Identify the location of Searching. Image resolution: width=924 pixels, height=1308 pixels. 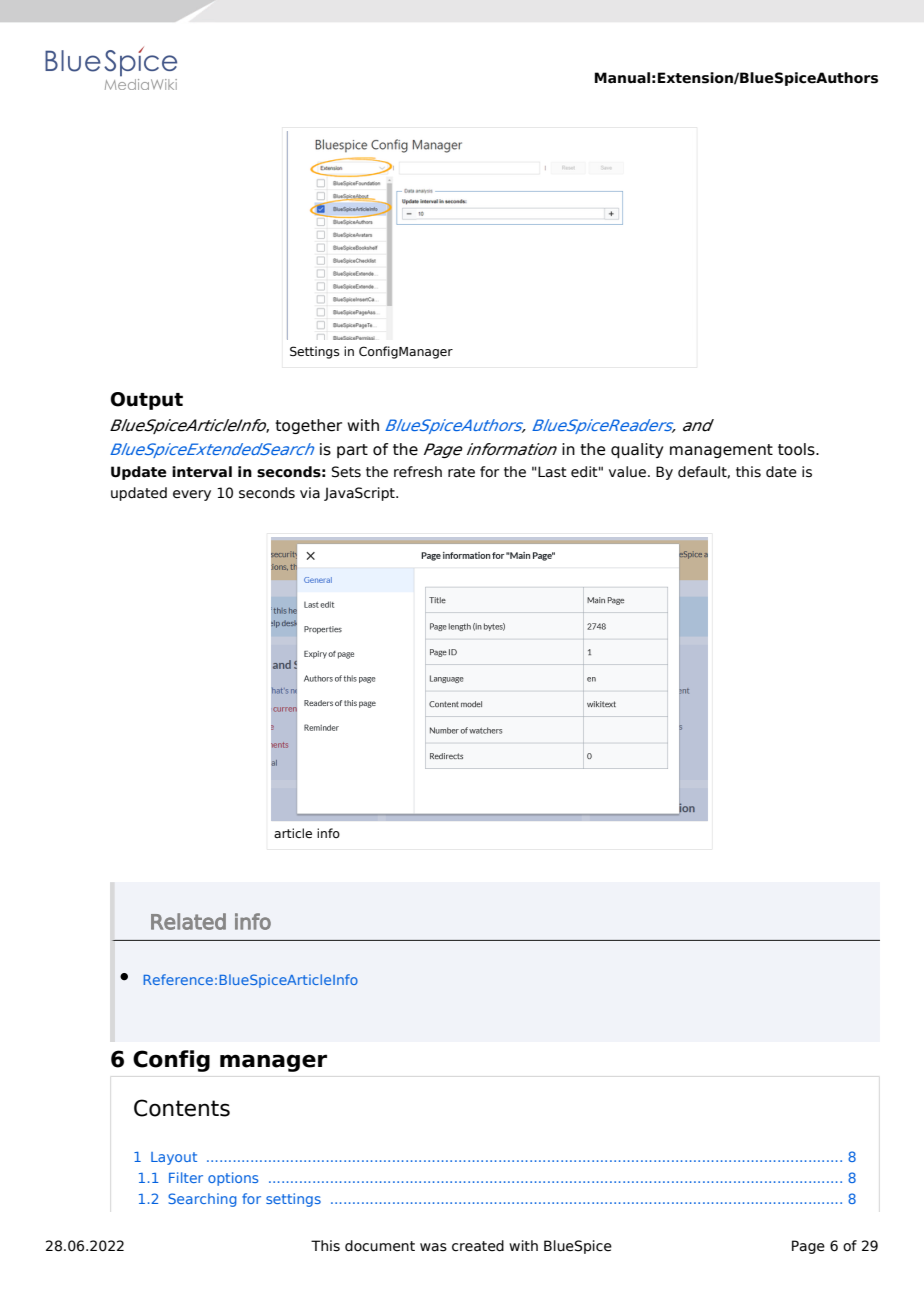
(202, 1200).
